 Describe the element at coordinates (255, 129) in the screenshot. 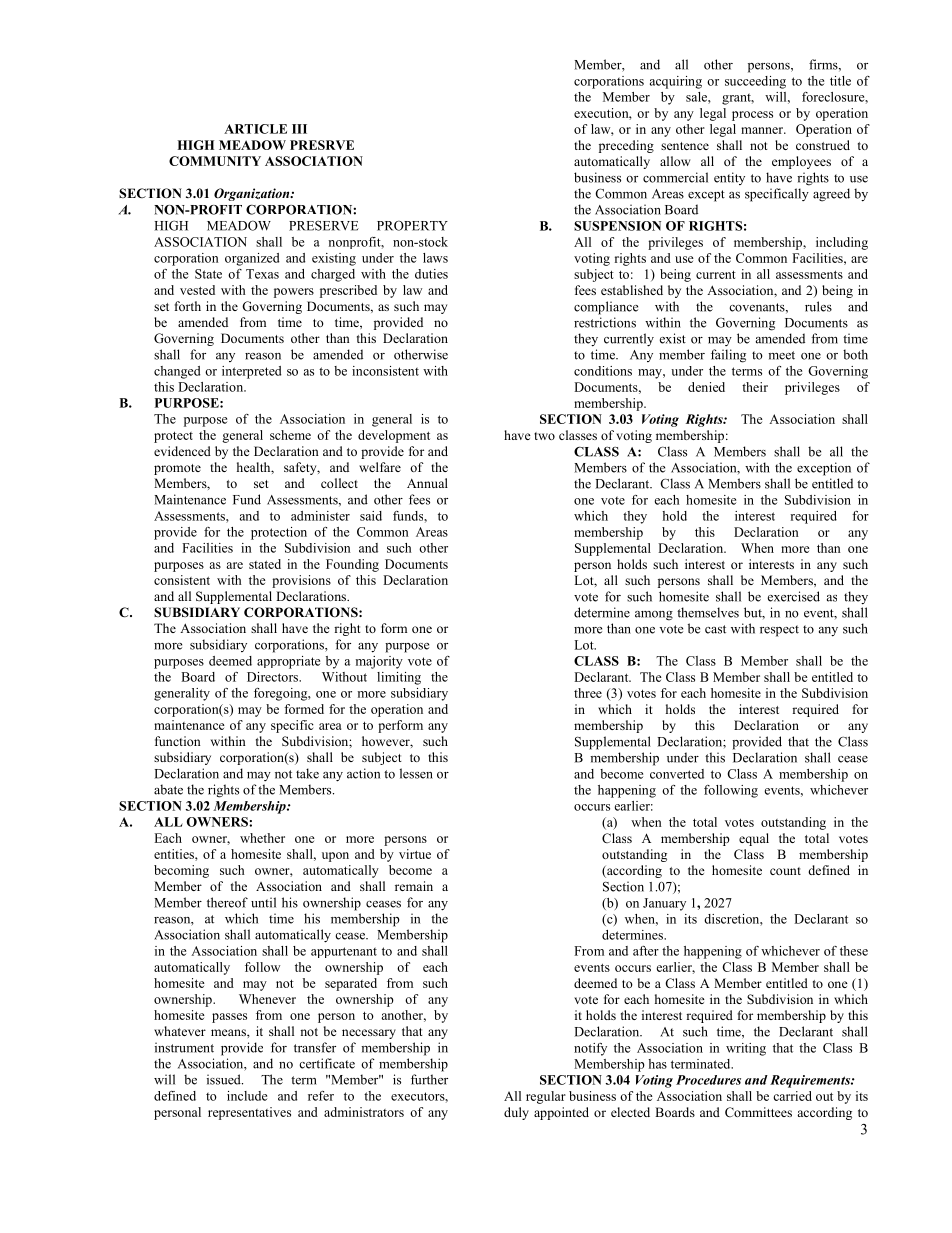

I see `ARTICLE` at that location.
